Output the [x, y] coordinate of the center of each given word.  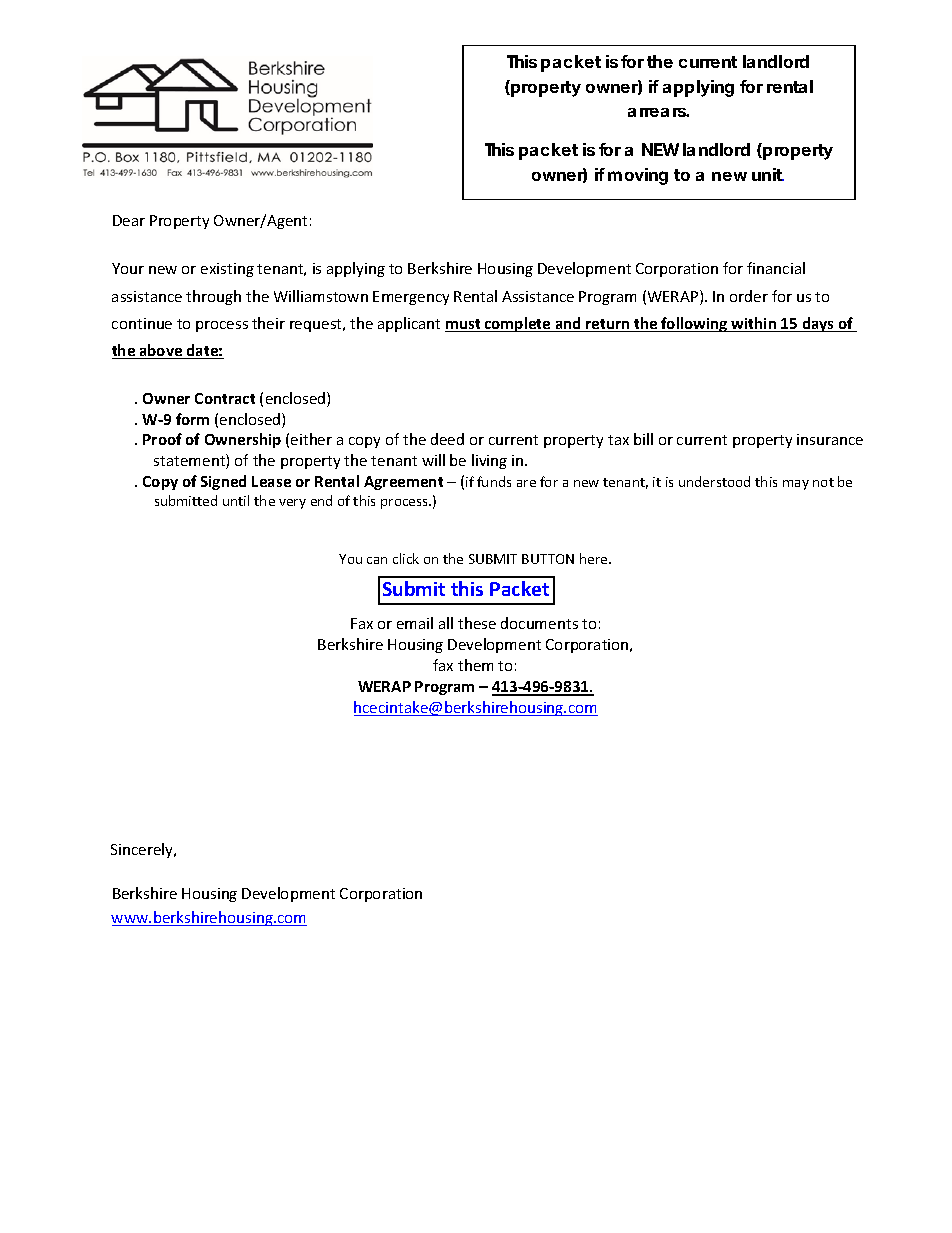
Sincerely [143, 850]
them [475, 665]
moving [638, 176]
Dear [129, 220]
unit [768, 174]
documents [539, 623]
